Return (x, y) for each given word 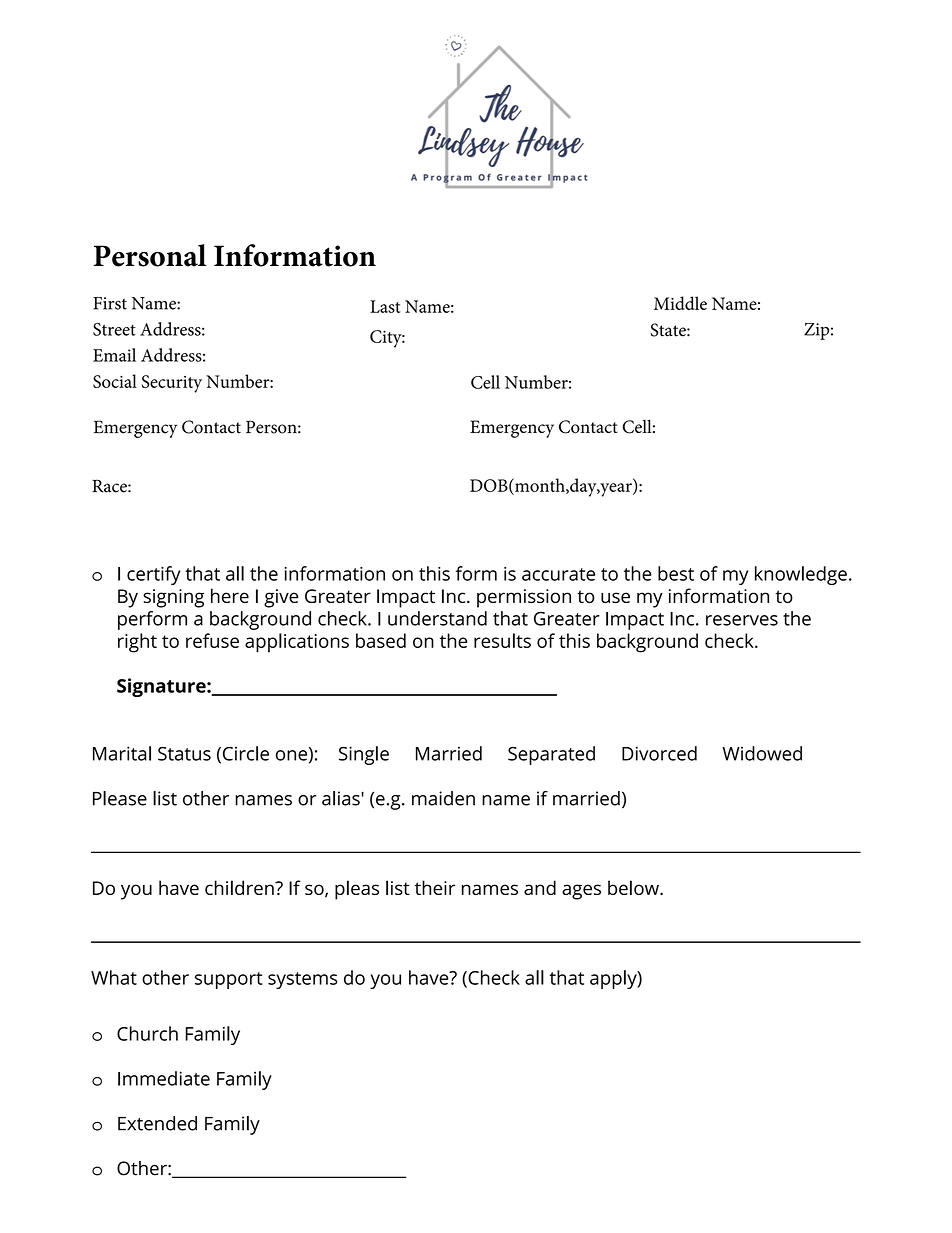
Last (385, 306)
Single (364, 755)
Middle (680, 303)
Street (114, 329)
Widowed (762, 753)
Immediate (164, 1078)
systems (303, 980)
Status (184, 754)
